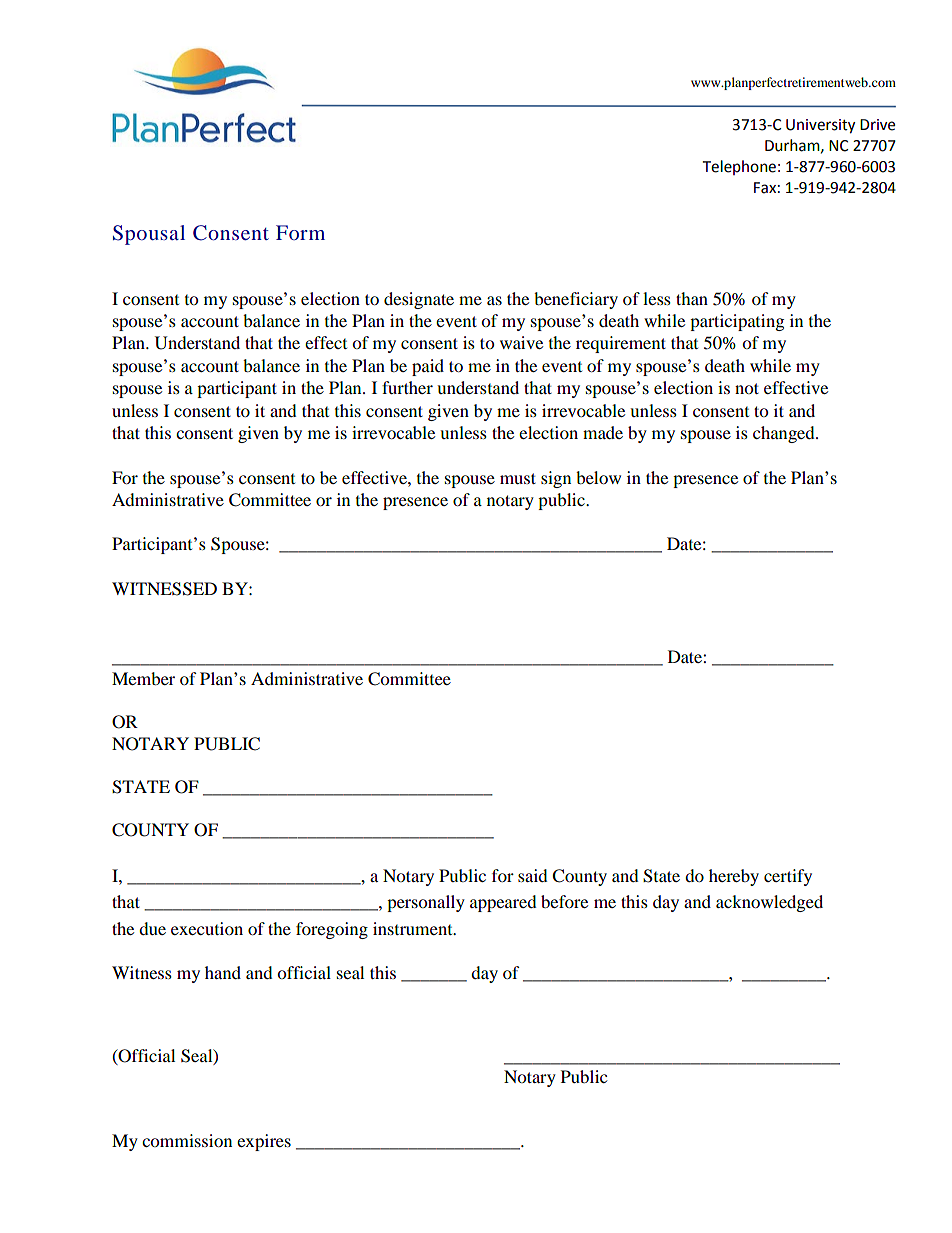 The height and width of the screenshot is (1233, 952). I want to click on changed, so click(785, 434).
